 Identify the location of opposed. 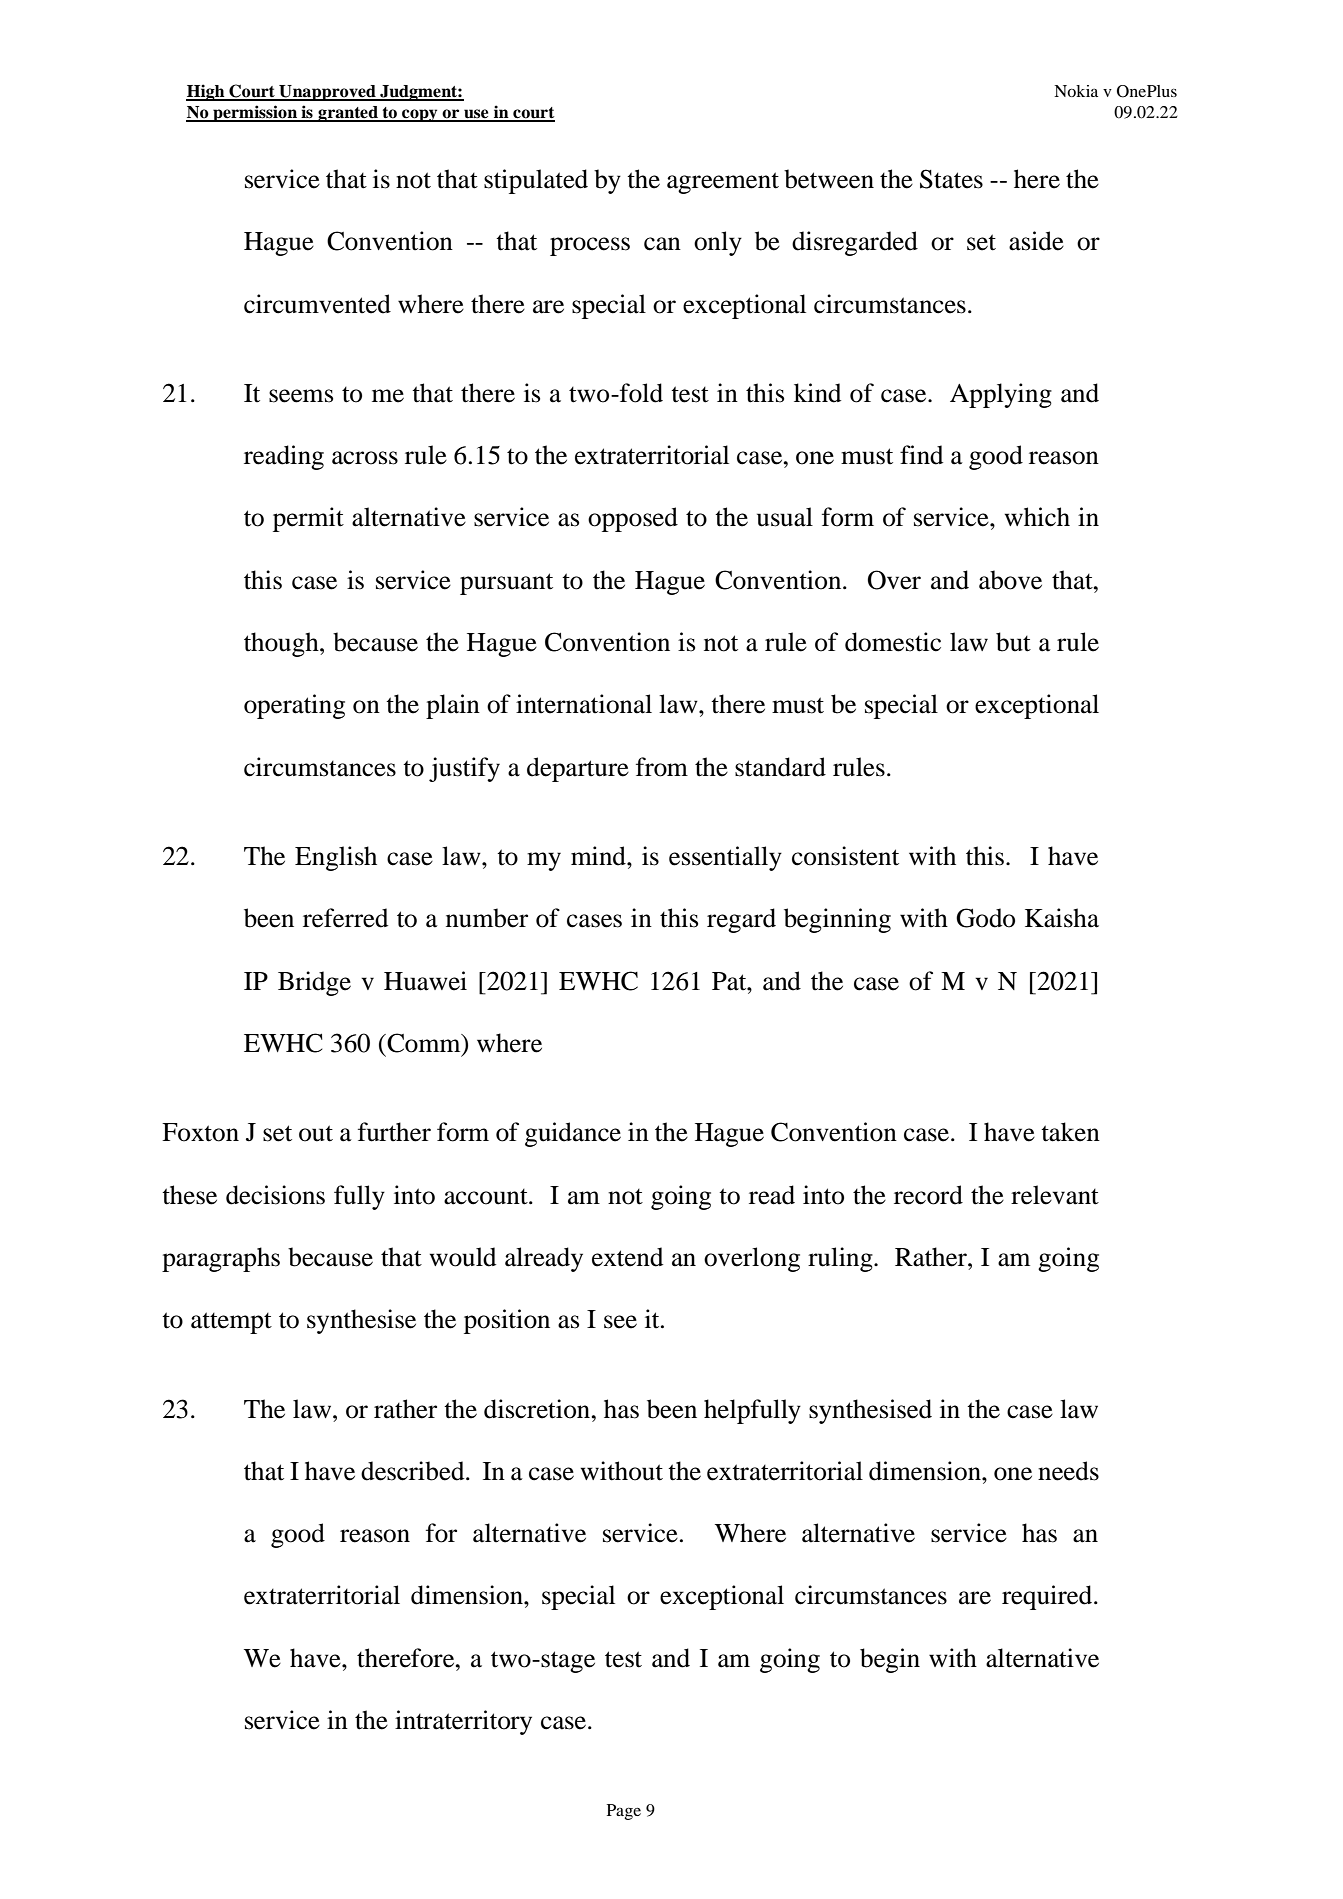
(633, 519).
